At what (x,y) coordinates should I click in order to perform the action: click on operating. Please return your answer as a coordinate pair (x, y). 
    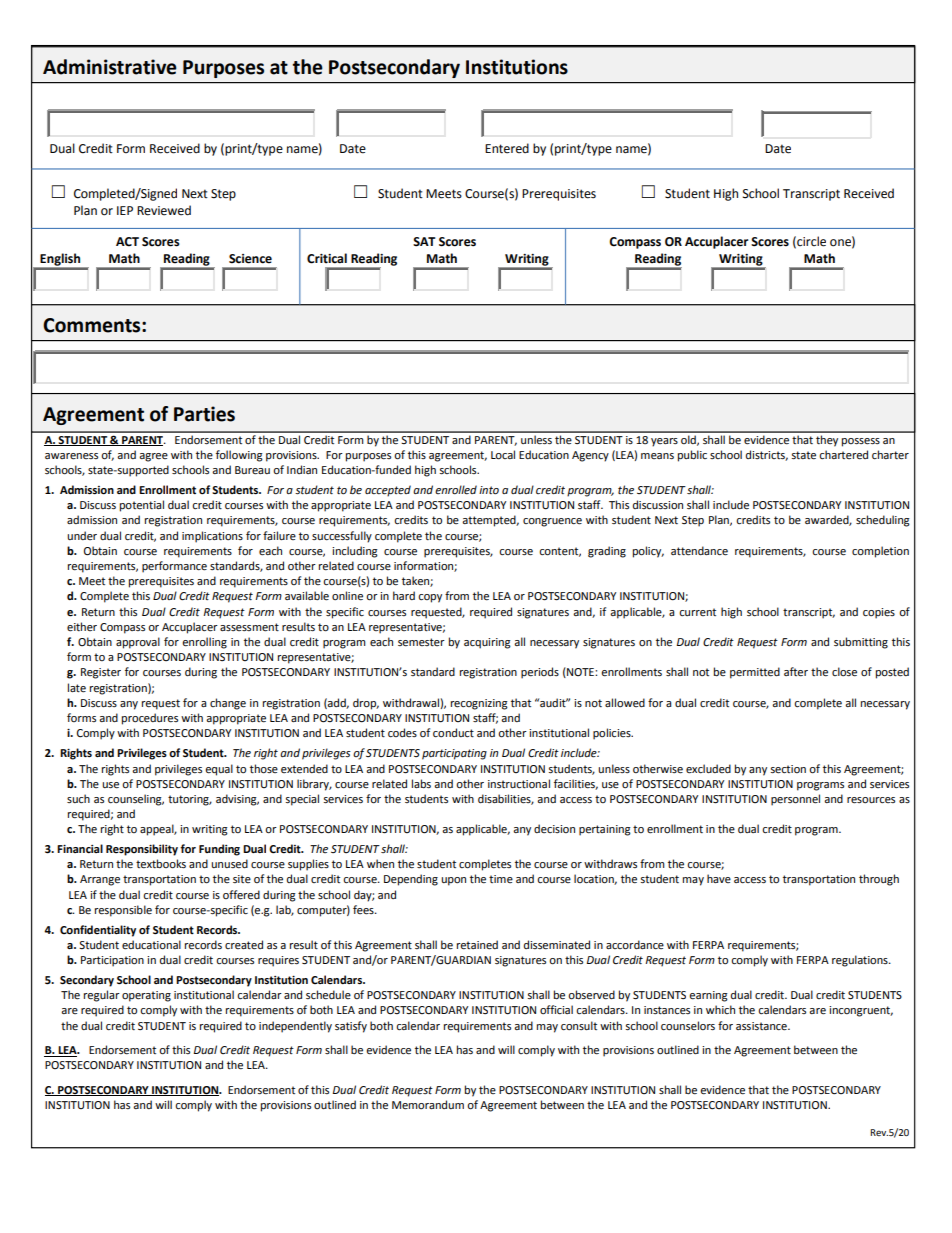
    Looking at the image, I should click on (146, 996).
